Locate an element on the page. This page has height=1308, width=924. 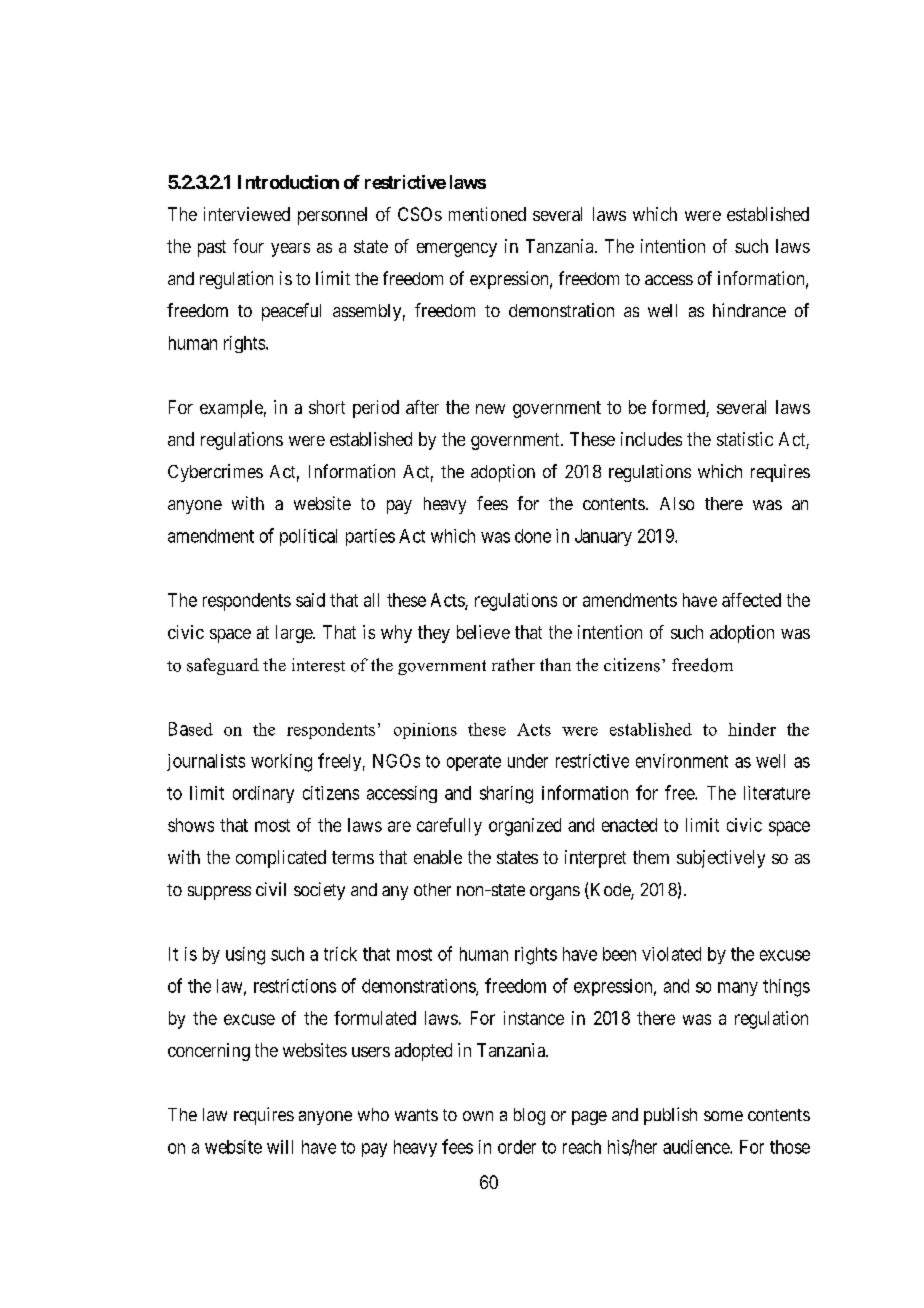
political is located at coordinates (308, 537).
